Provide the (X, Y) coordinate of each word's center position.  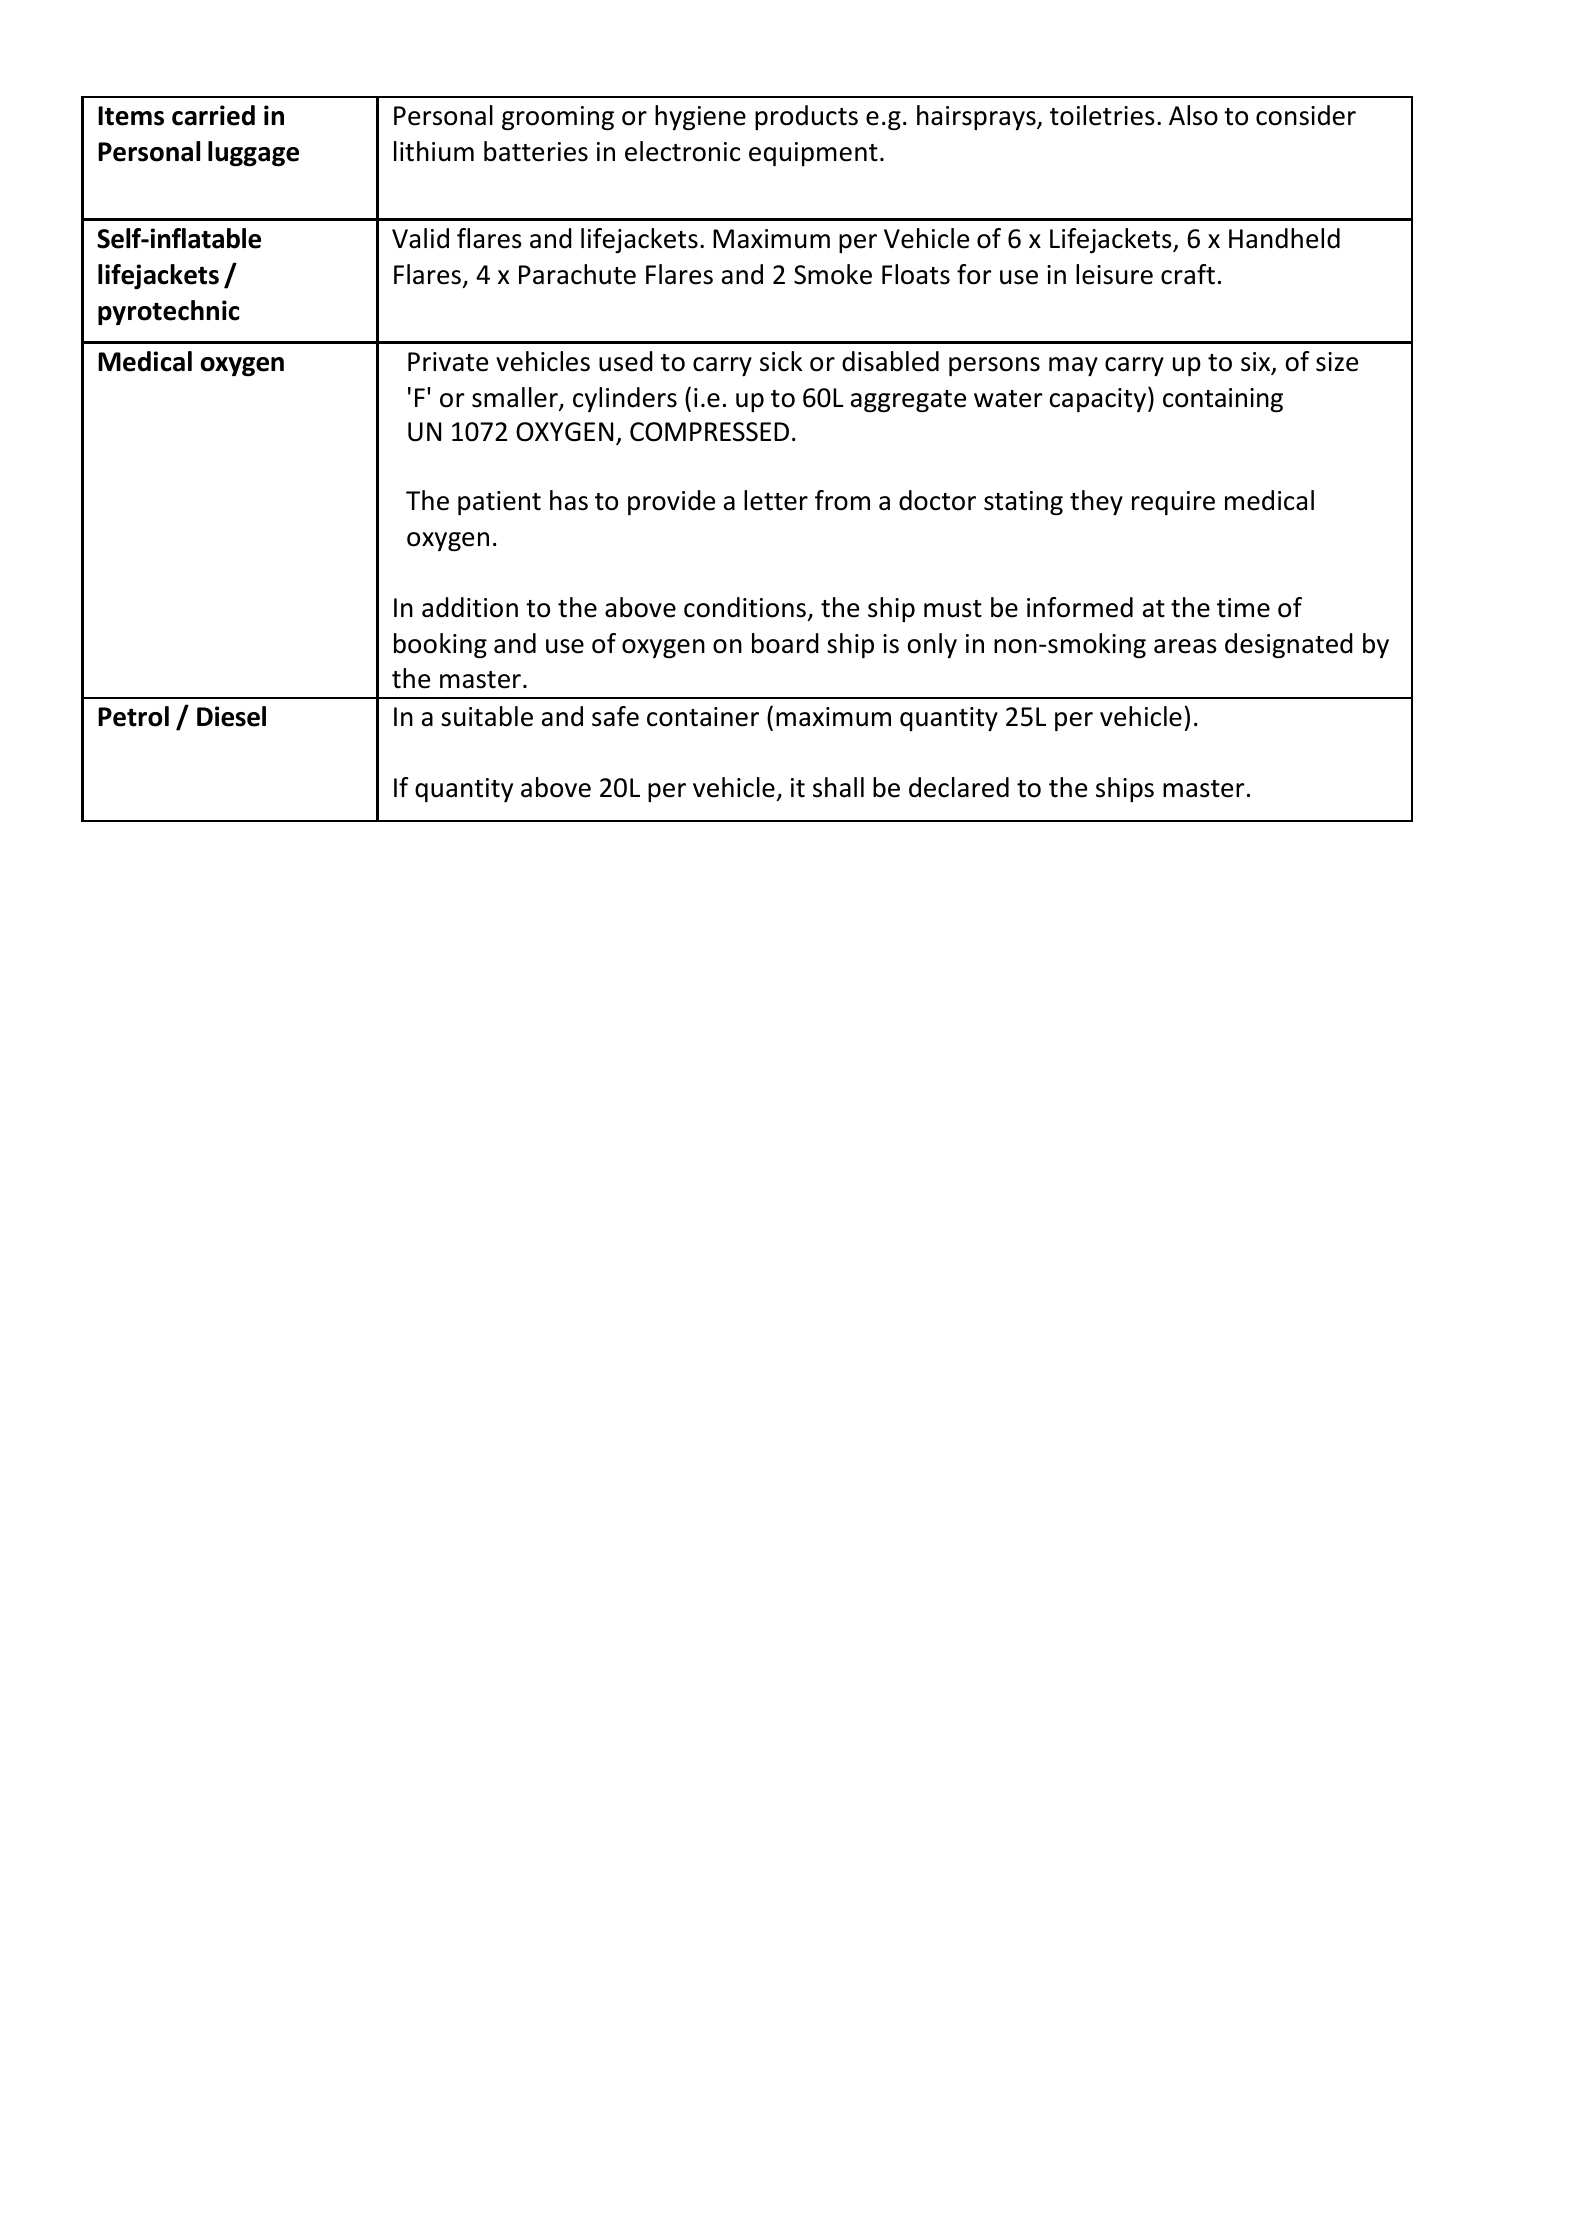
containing (1223, 400)
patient (499, 503)
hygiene (700, 118)
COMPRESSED (709, 432)
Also (1193, 115)
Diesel (231, 716)
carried (213, 115)
